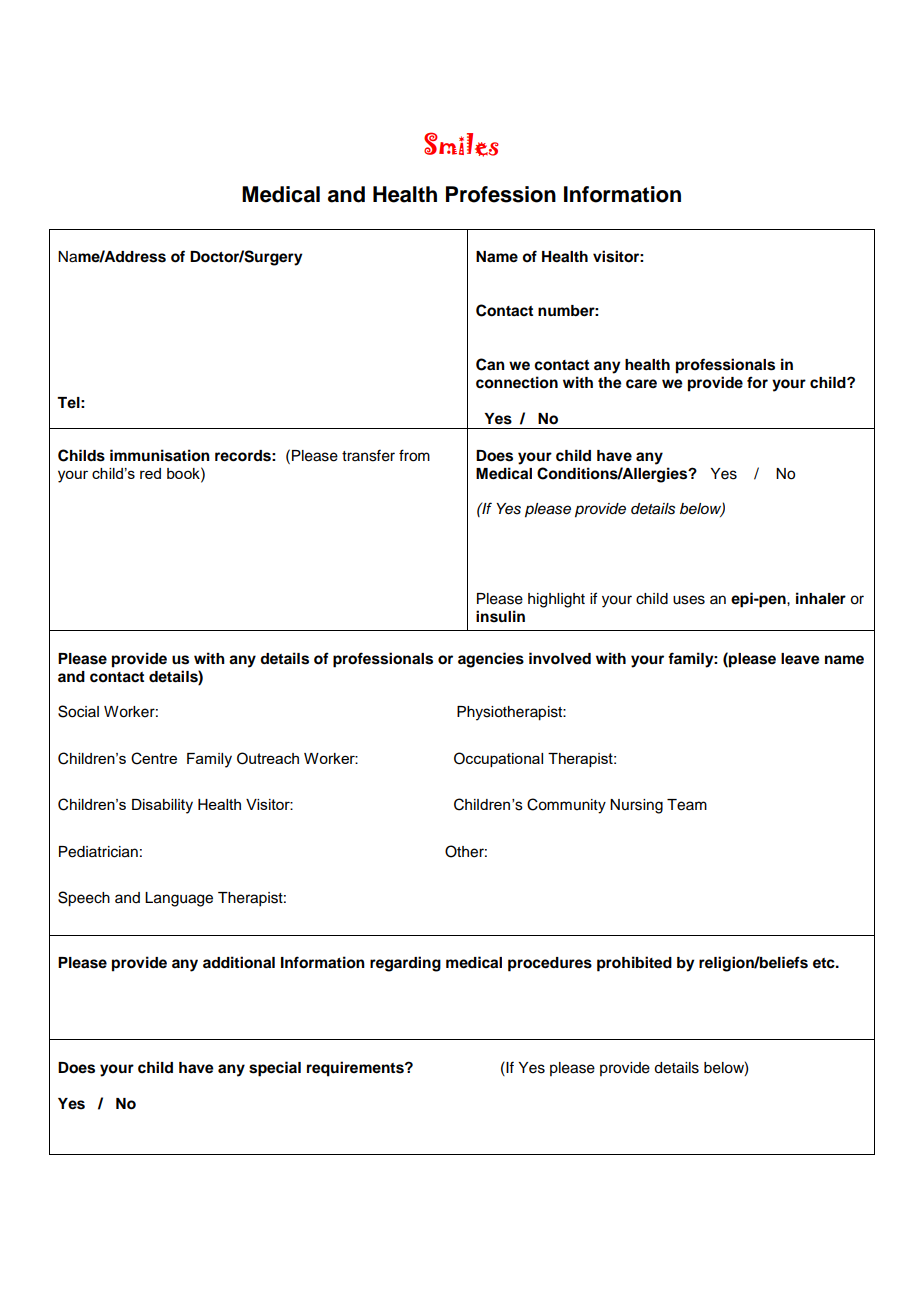 The height and width of the screenshot is (1308, 924). What do you see at coordinates (461, 144) in the screenshot?
I see `Smiles` at bounding box center [461, 144].
